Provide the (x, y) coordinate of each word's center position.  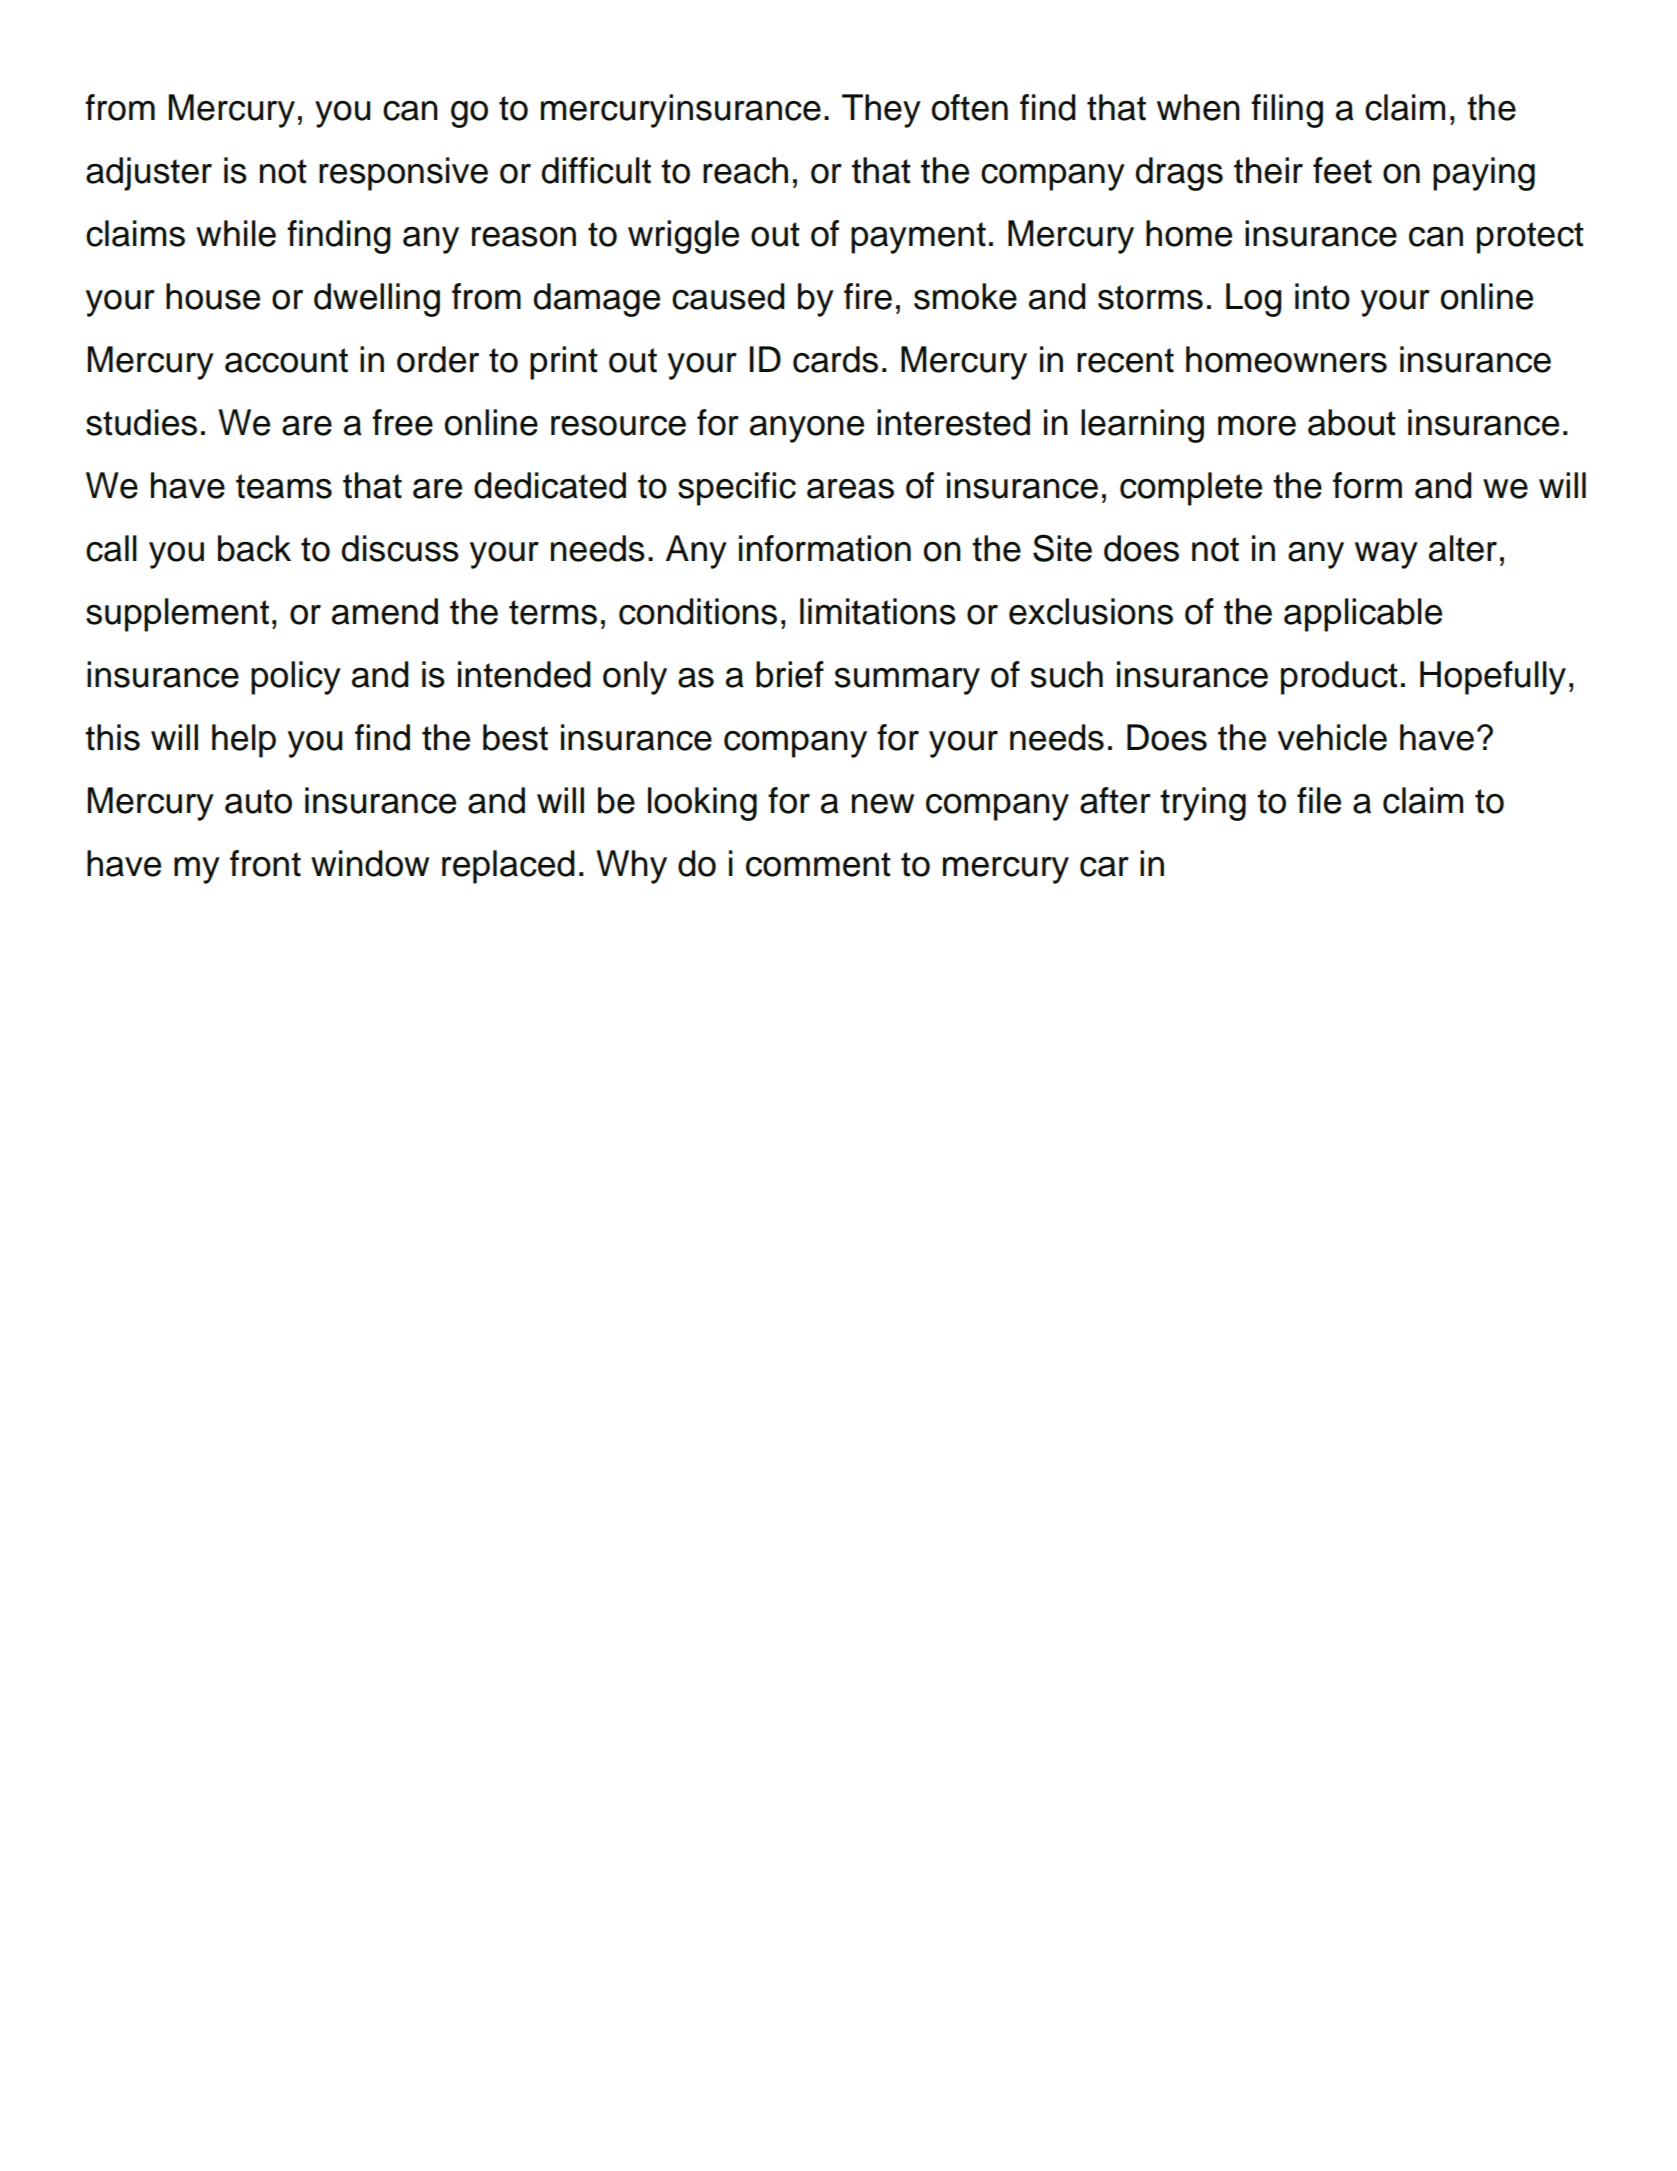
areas (850, 489)
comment (818, 864)
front (265, 863)
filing (1287, 111)
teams (284, 486)
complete (1191, 489)
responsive (403, 174)
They (881, 111)
